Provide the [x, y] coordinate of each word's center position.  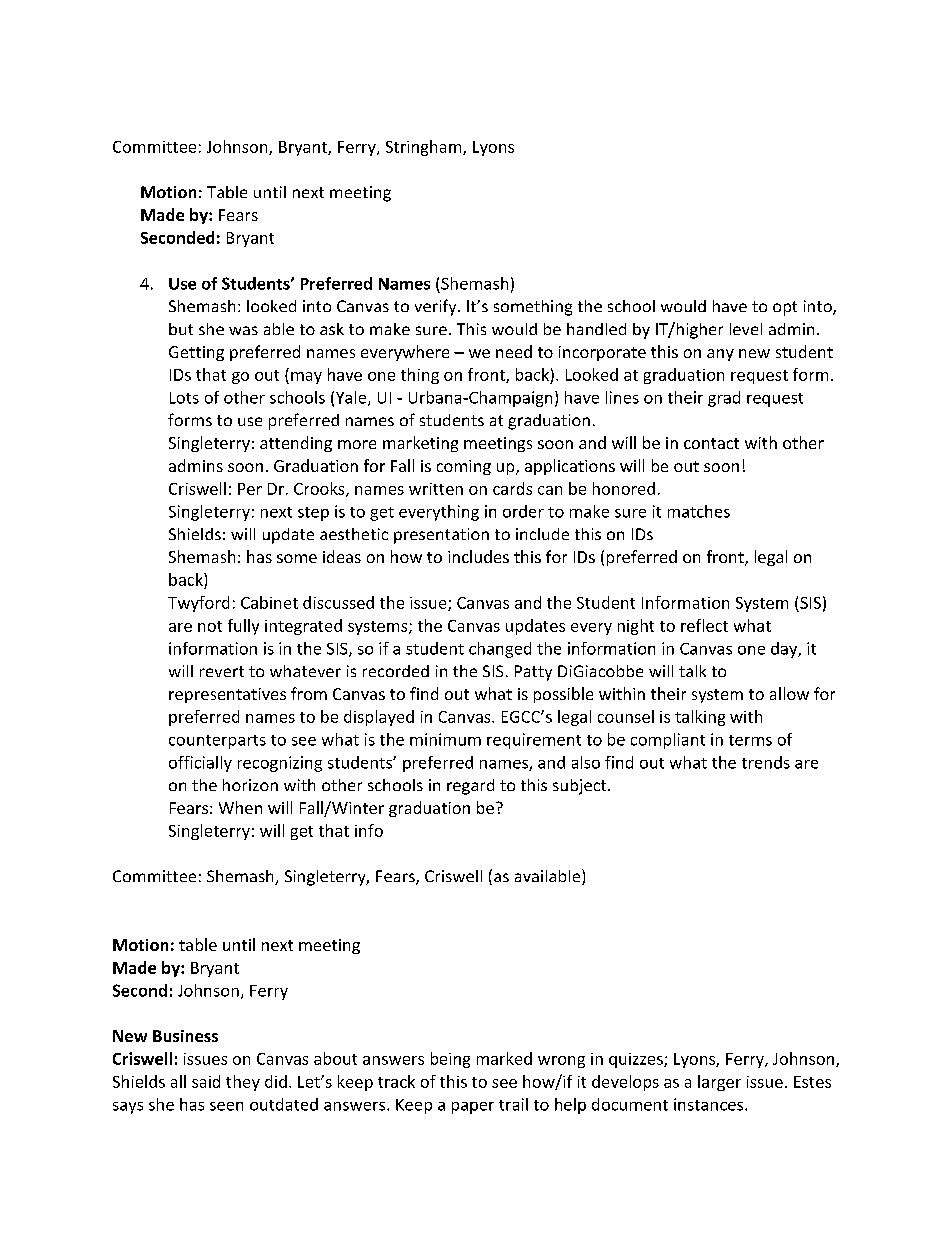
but [181, 329]
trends [766, 762]
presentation [441, 536]
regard [470, 787]
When [240, 807]
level [746, 329]
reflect [704, 625]
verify [437, 307]
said [206, 1081]
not [210, 626]
